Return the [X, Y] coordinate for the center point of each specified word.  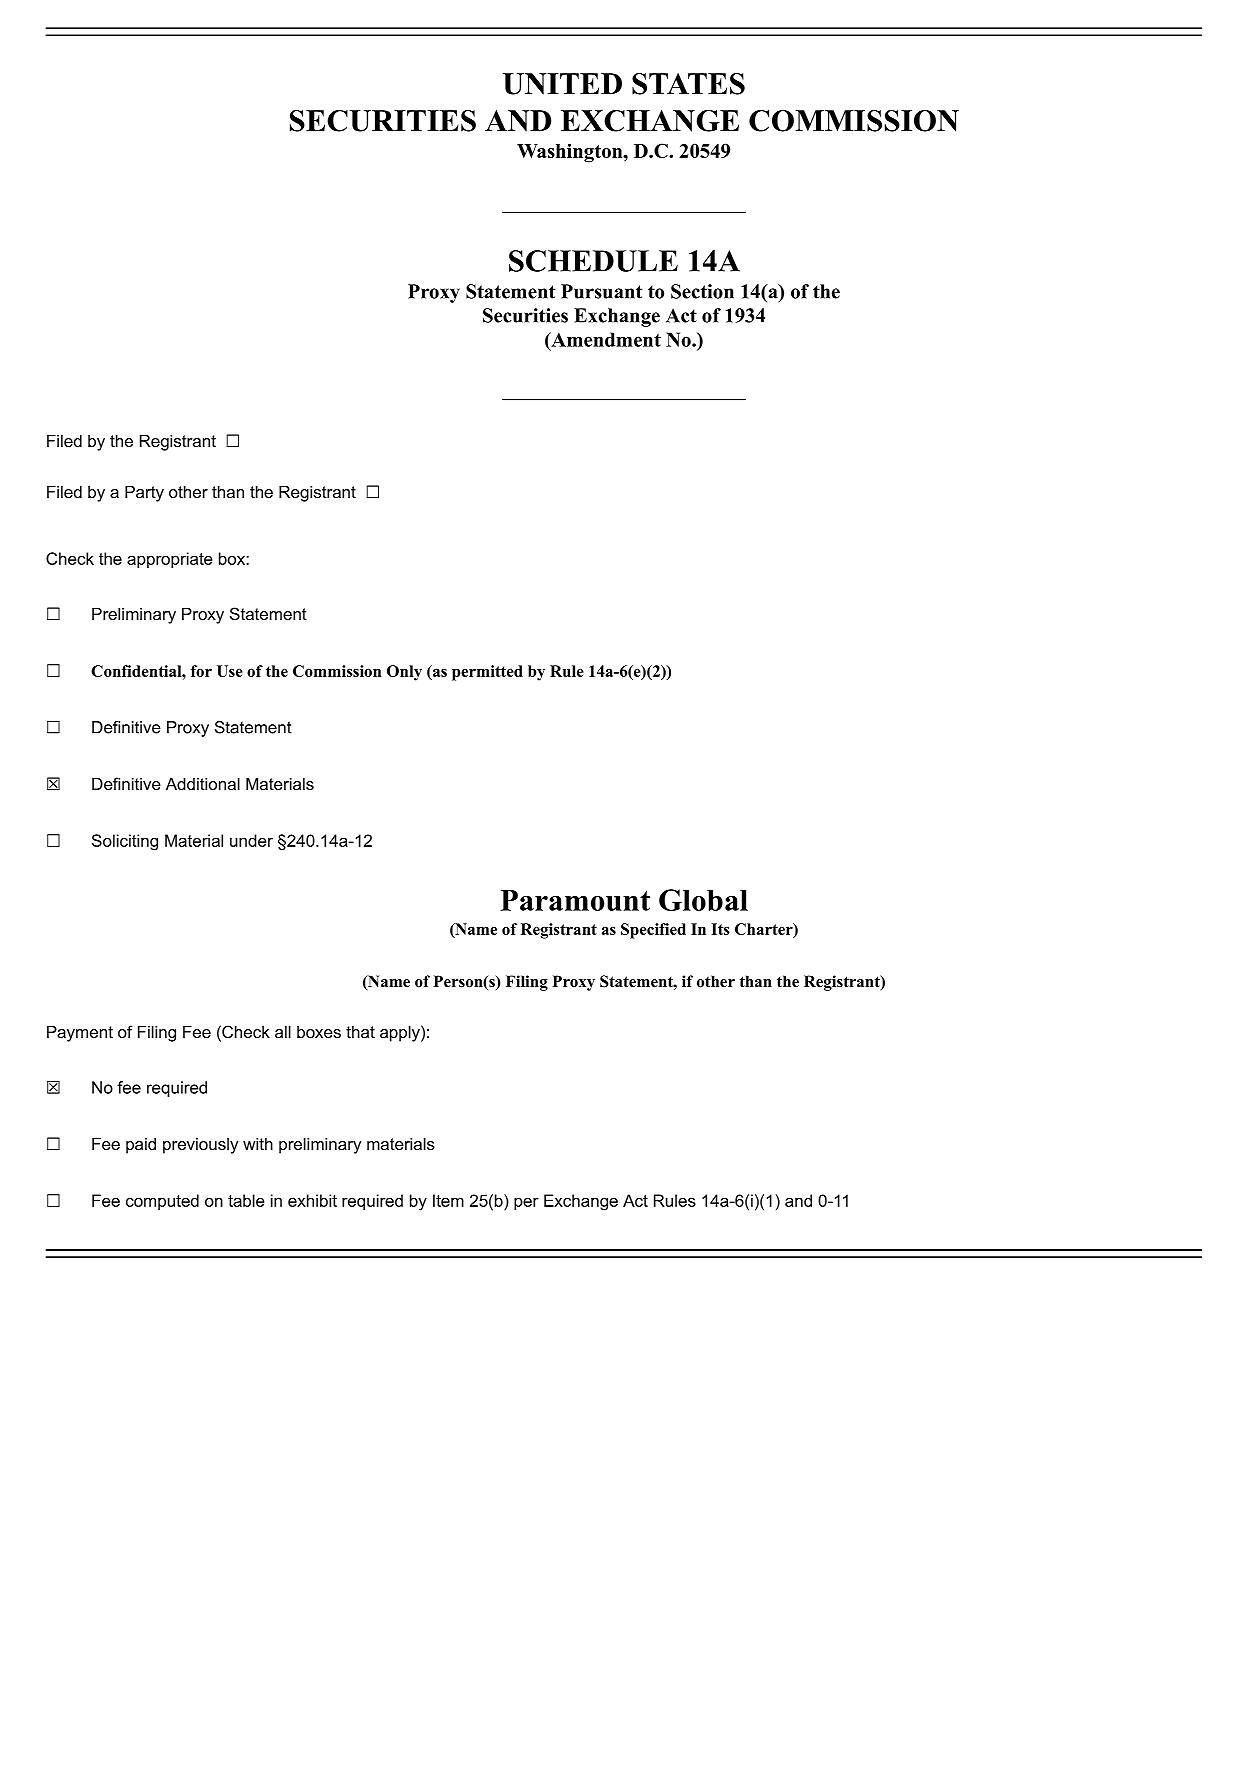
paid [141, 1146]
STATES [688, 84]
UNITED [562, 84]
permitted [487, 673]
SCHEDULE [593, 261]
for [201, 671]
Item [448, 1200]
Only [404, 673]
